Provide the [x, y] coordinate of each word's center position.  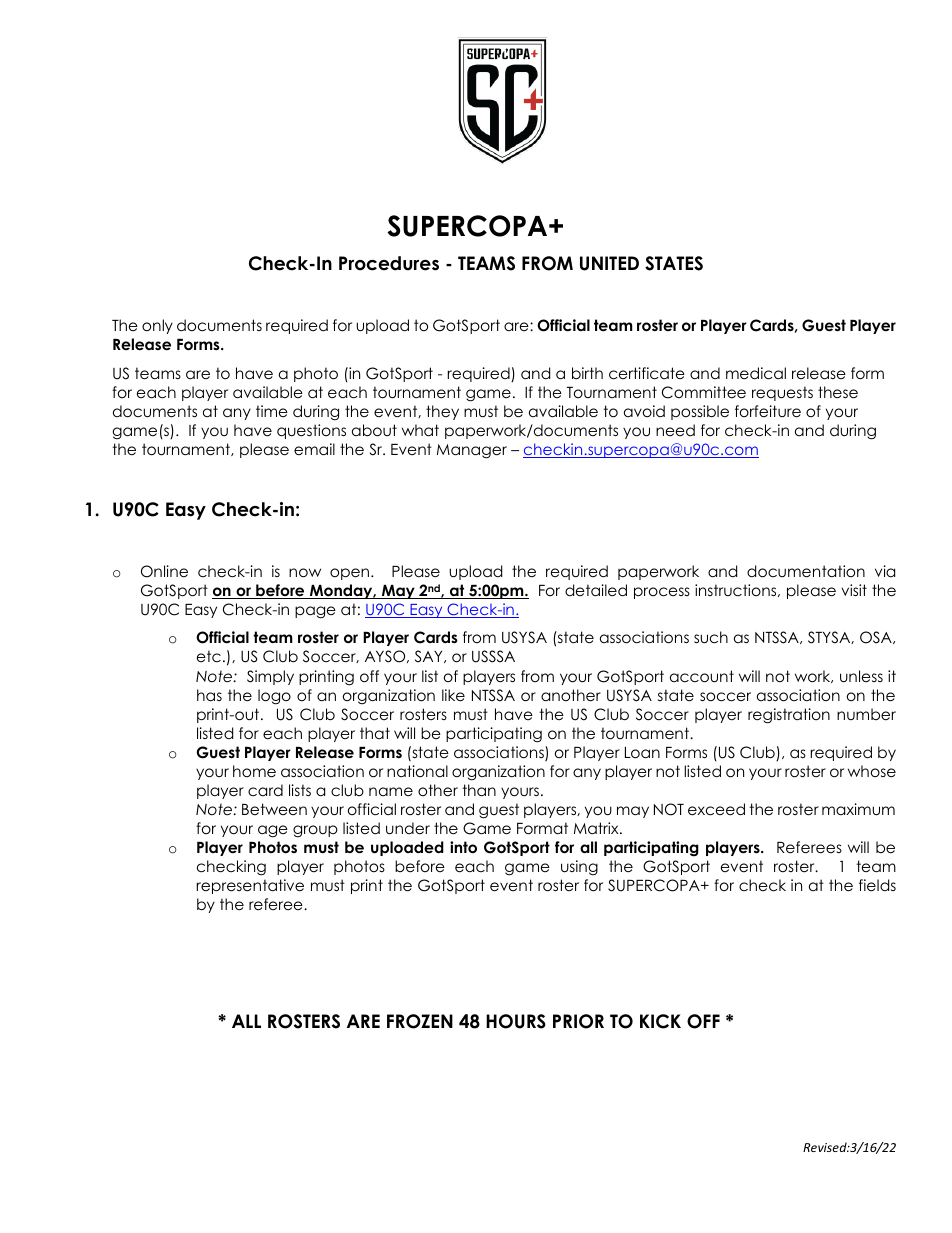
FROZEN [420, 1021]
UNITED [609, 263]
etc [209, 656]
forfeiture [768, 411]
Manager [472, 451]
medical [756, 373]
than [479, 790]
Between [274, 809]
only [157, 326]
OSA [877, 637]
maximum [858, 809]
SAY [430, 656]
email [314, 449]
